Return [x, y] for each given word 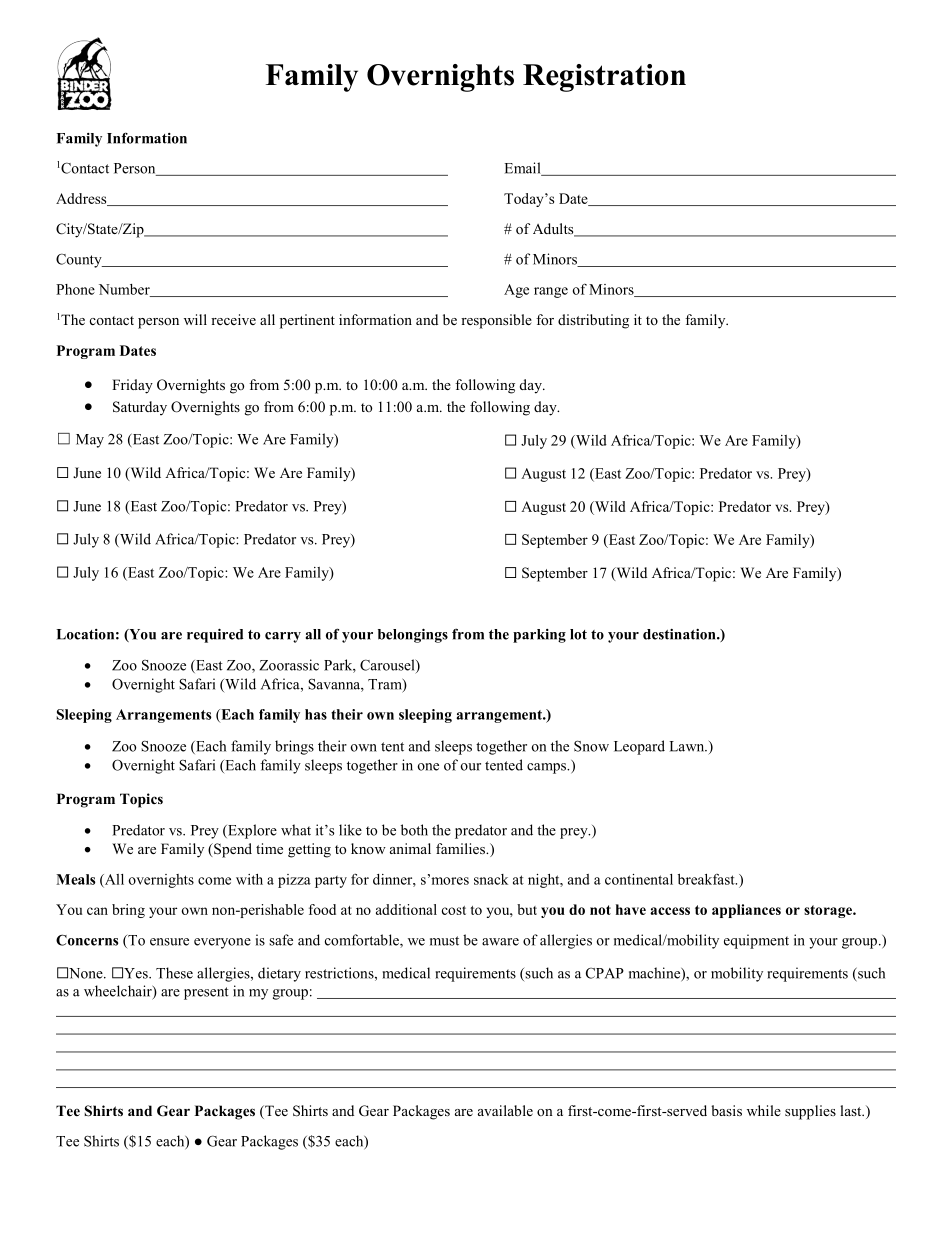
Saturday [140, 408]
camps [547, 768]
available [505, 1110]
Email [524, 169]
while [764, 1110]
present [206, 993]
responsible [496, 321]
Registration [604, 78]
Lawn [688, 746]
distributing [593, 321]
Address [82, 199]
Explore [251, 831]
